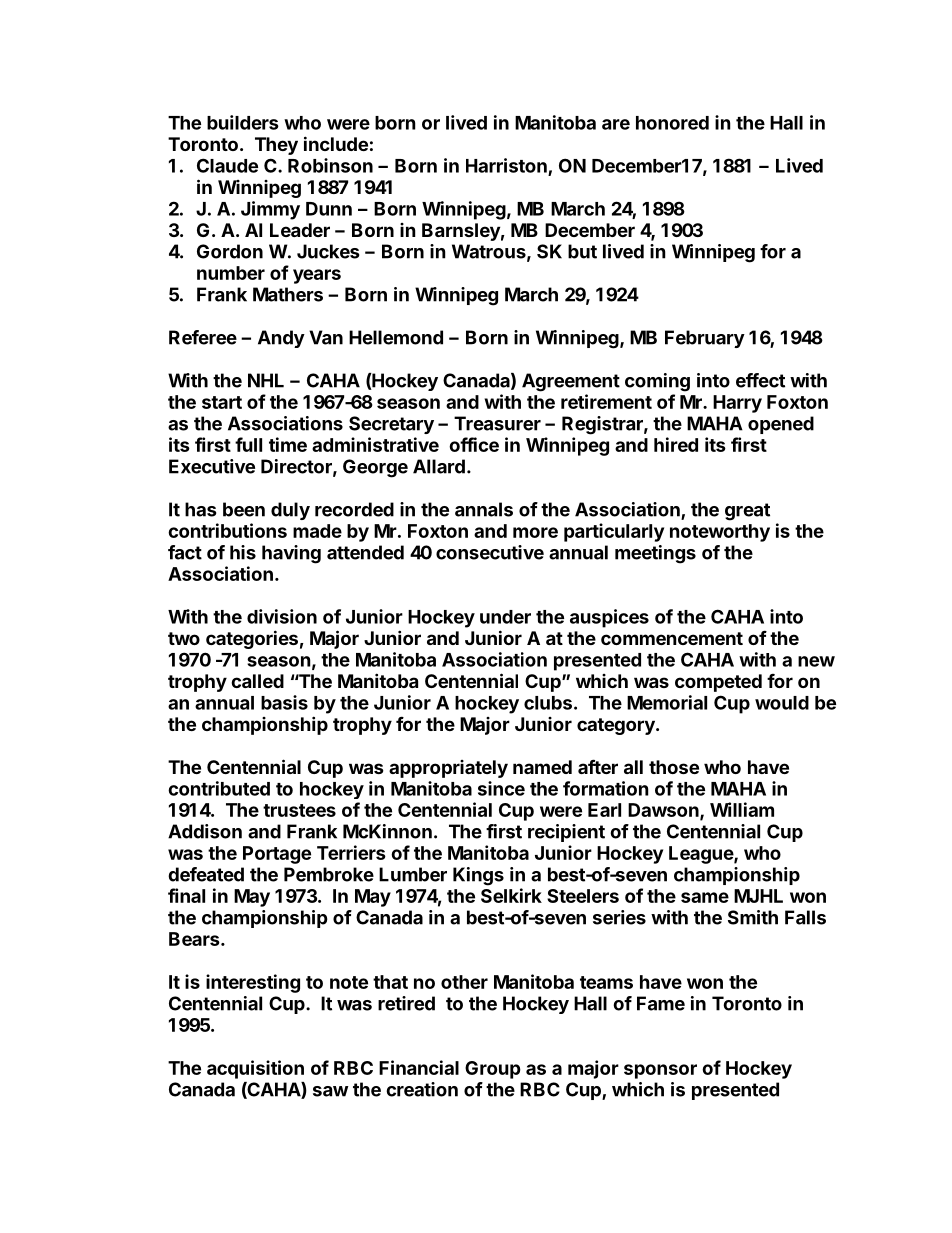 The image size is (952, 1233). Describe the element at coordinates (616, 124) in the document. I see `are` at that location.
